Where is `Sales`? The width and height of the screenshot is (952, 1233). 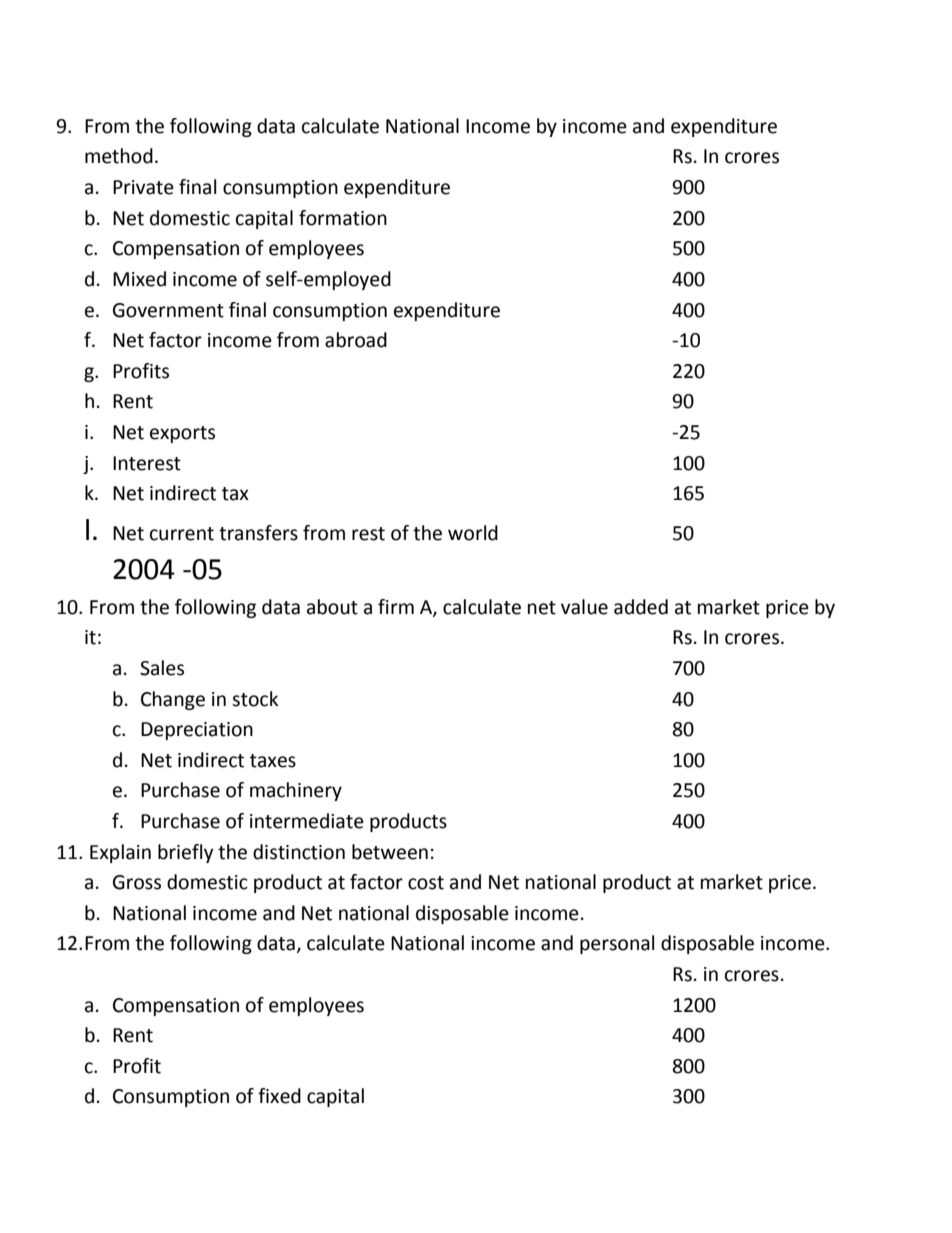
Sales is located at coordinates (162, 668).
